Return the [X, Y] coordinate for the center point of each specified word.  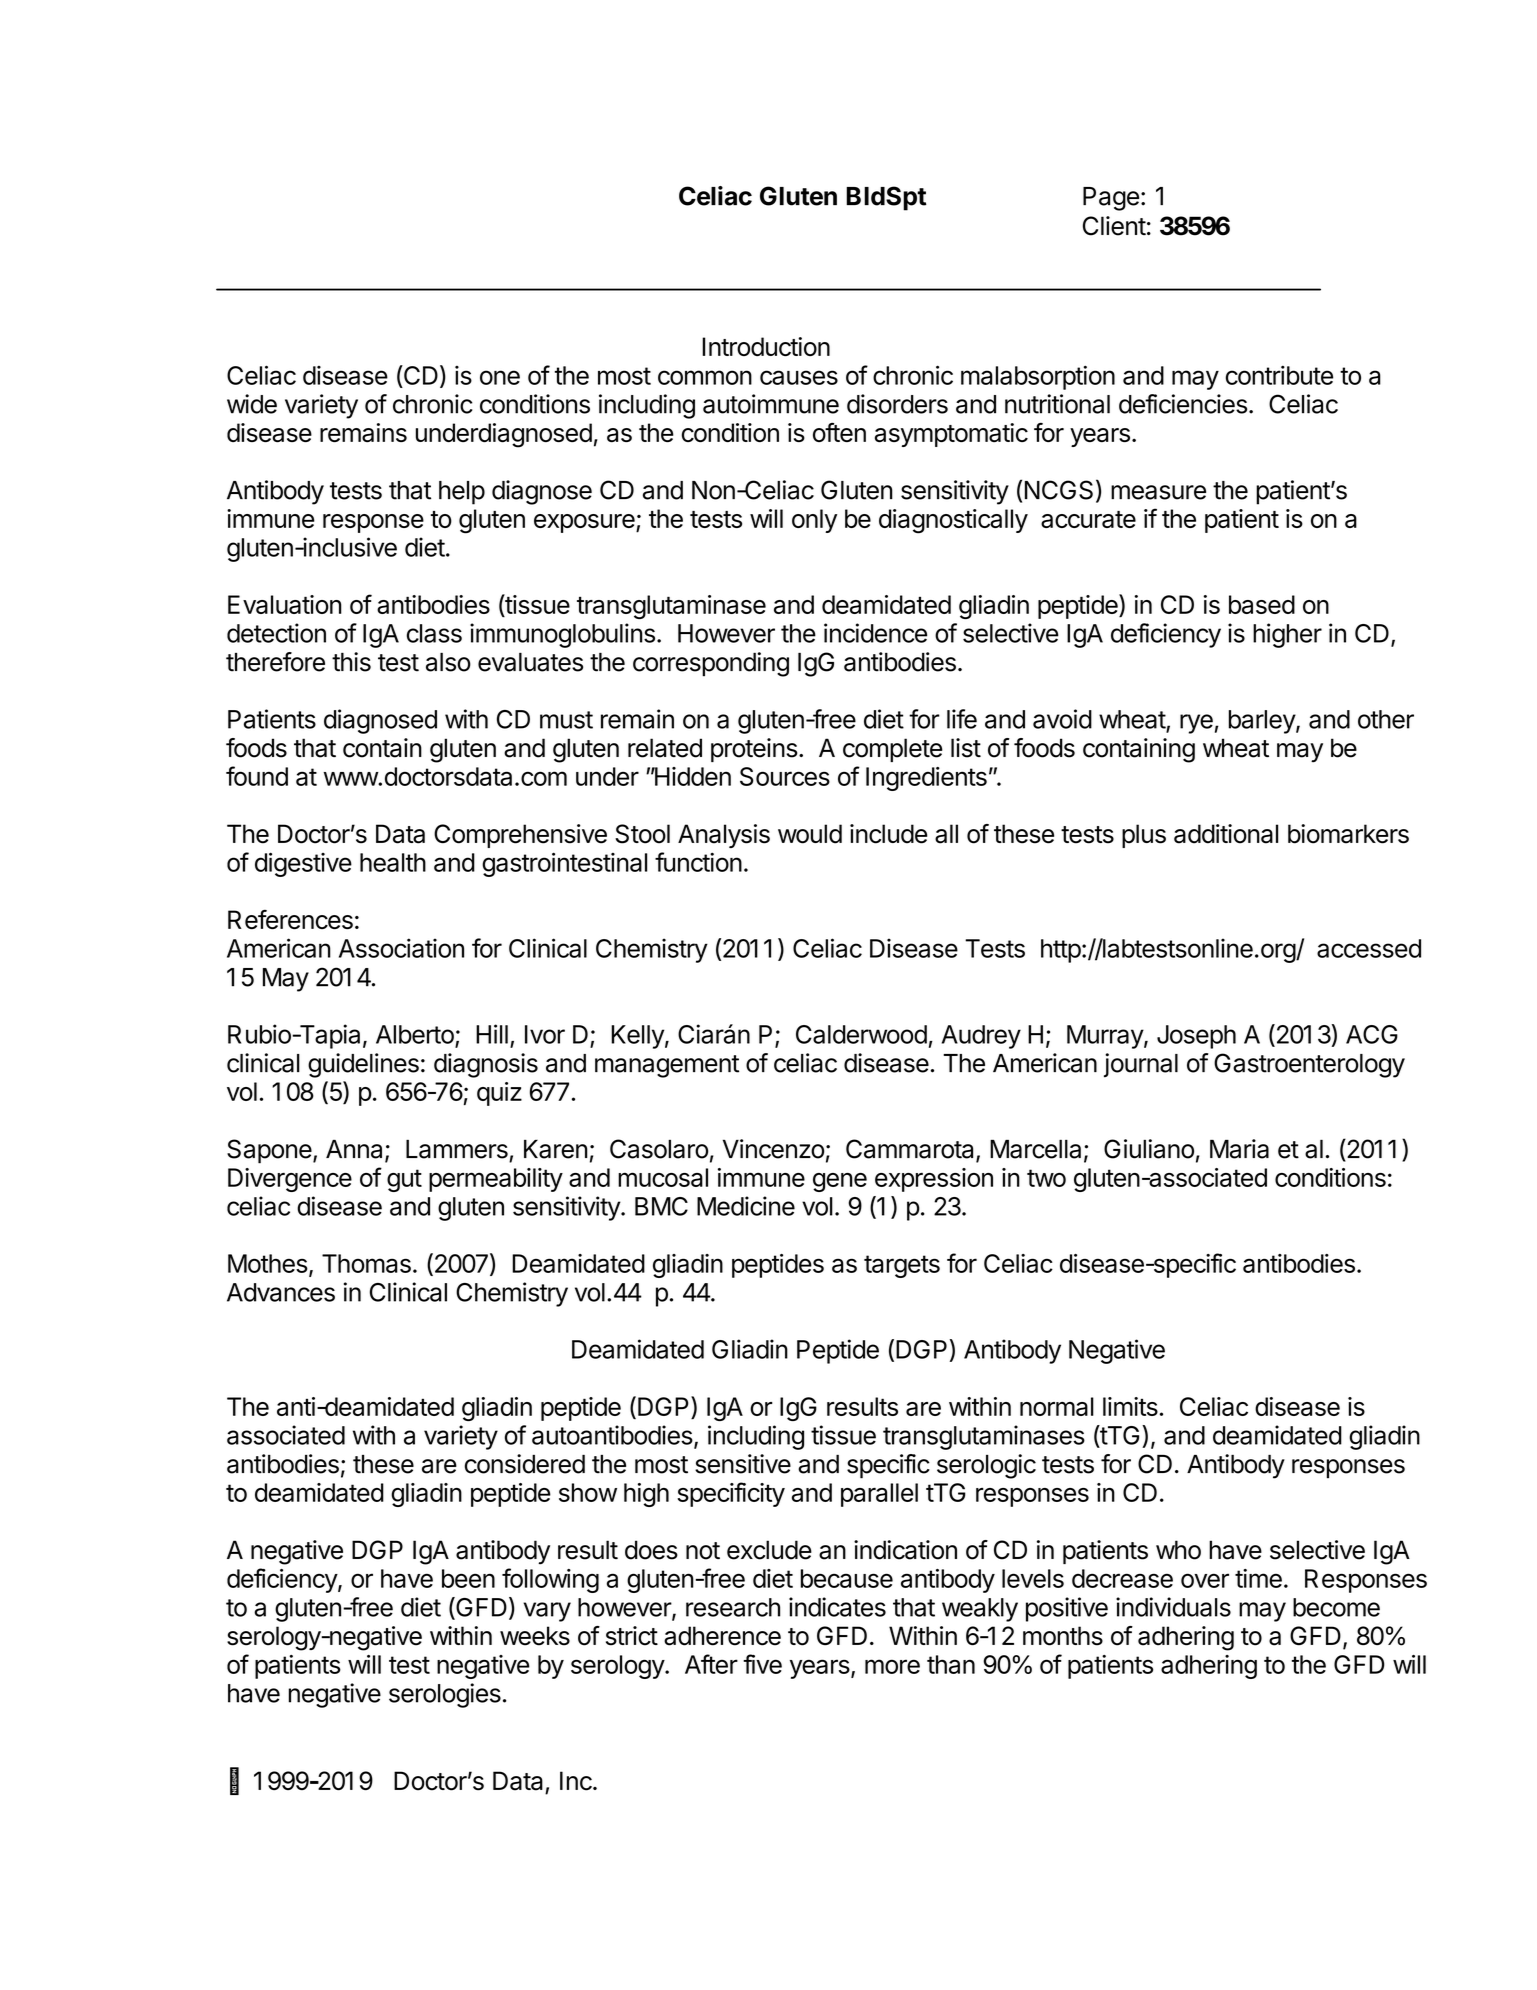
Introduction [766, 346]
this [351, 662]
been [468, 1578]
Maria [1239, 1149]
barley [1263, 722]
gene [840, 1182]
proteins [754, 750]
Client [1114, 226]
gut [404, 1180]
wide [252, 404]
